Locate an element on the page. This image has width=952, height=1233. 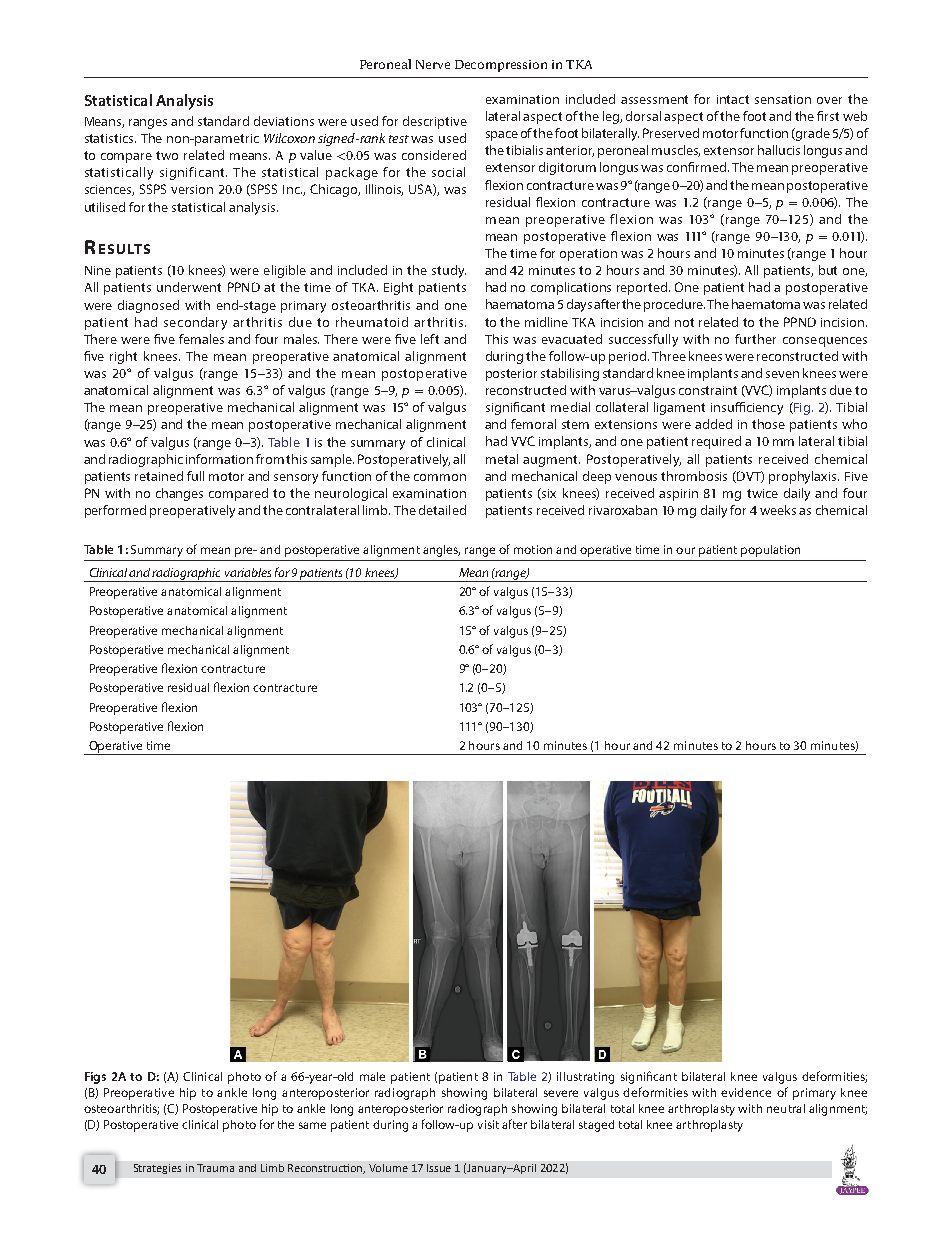
Decompression is located at coordinates (501, 66).
